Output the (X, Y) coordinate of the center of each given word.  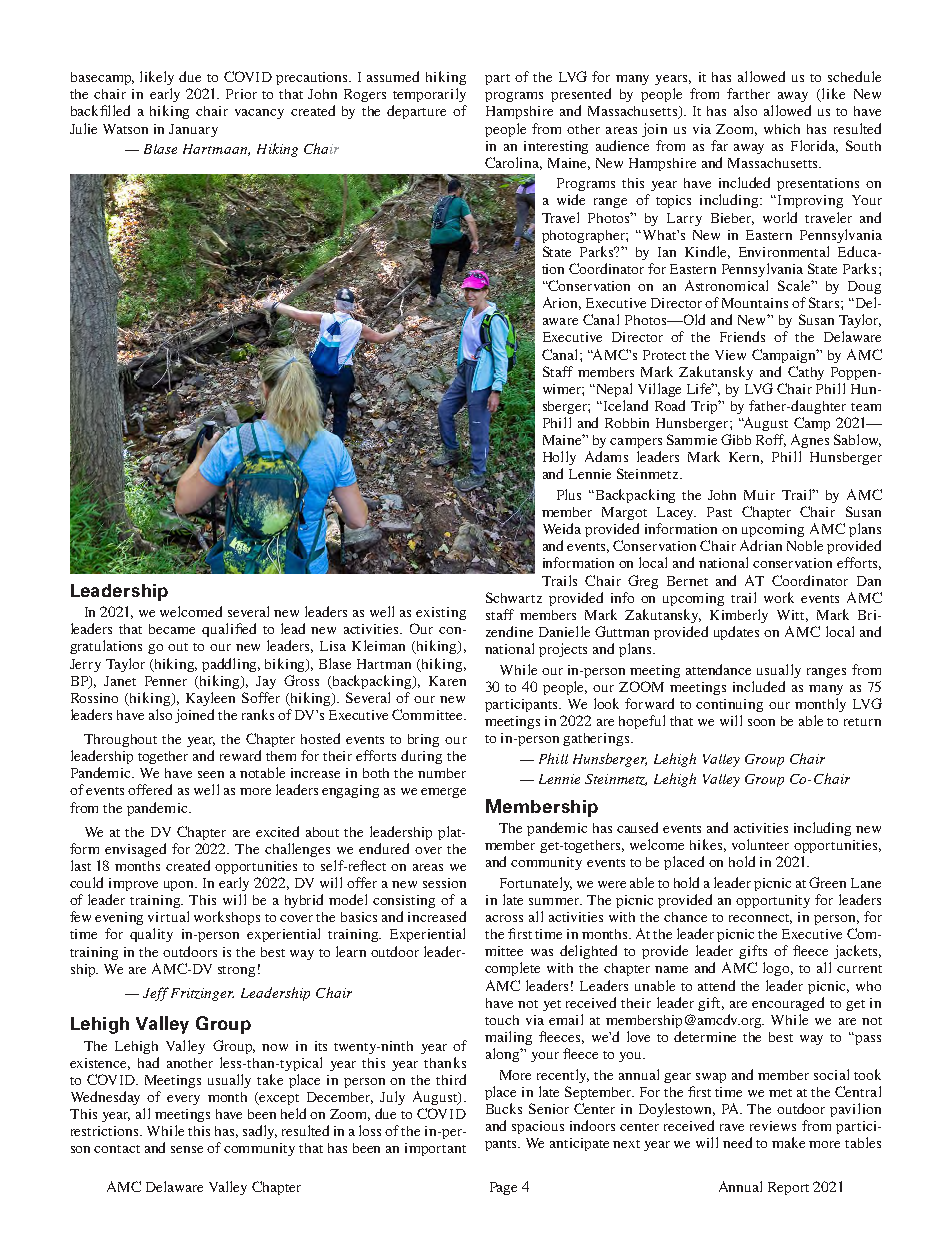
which (782, 129)
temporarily (429, 95)
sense (187, 1149)
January (193, 130)
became (172, 629)
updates (736, 633)
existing (441, 613)
